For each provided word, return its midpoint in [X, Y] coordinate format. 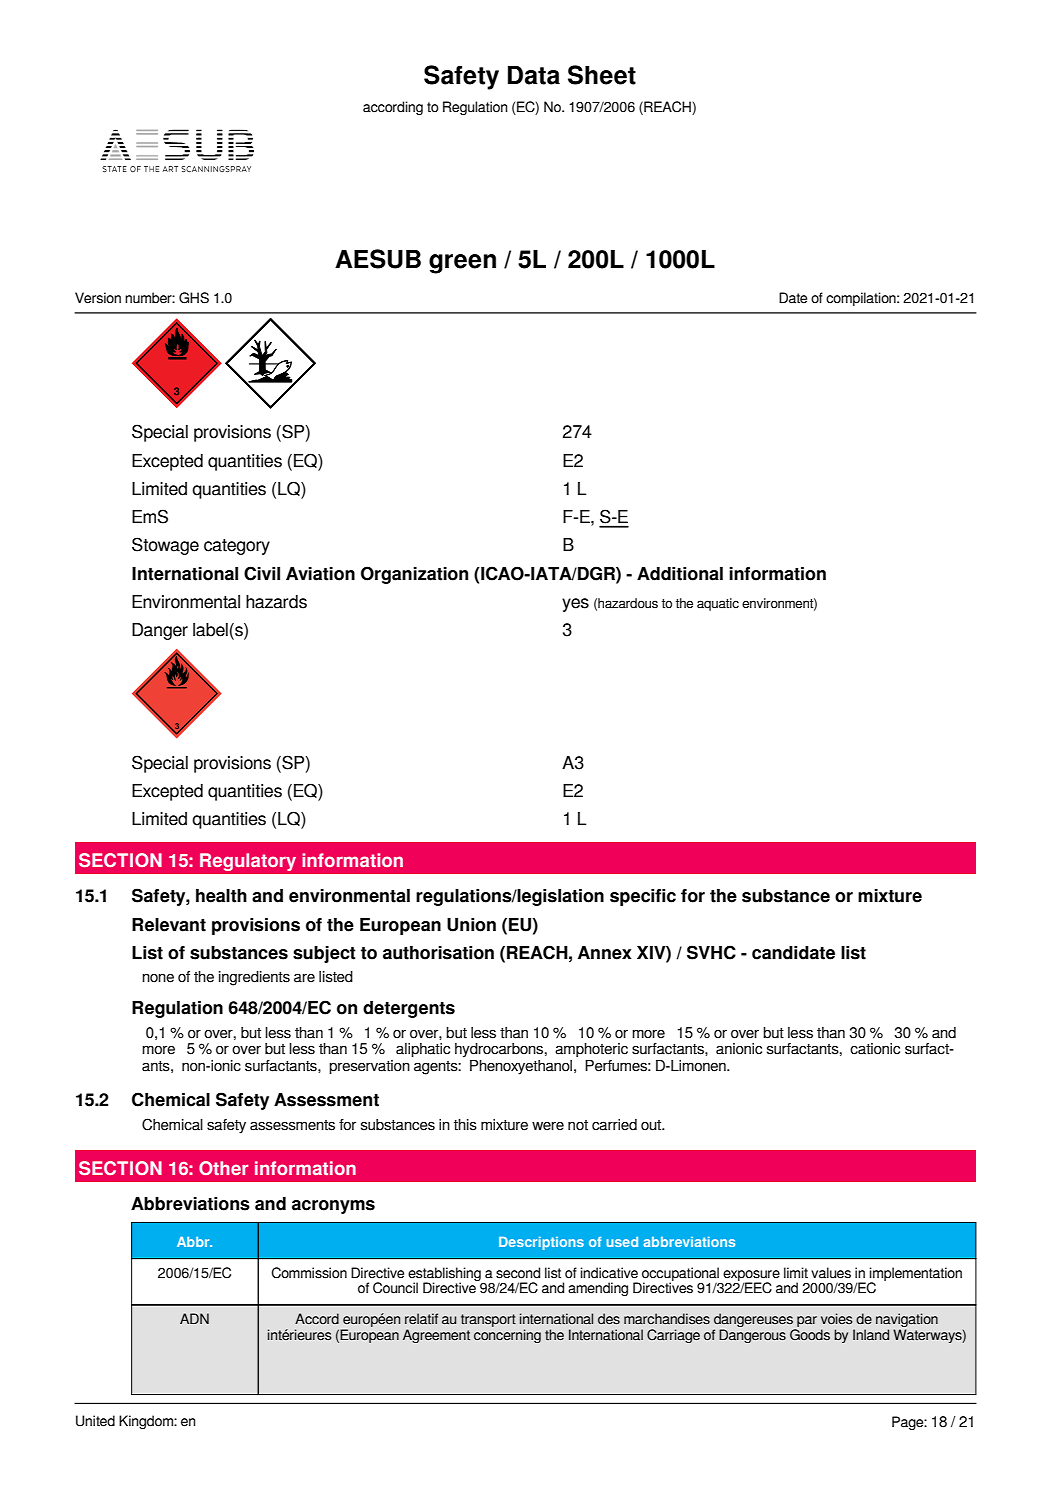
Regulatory [248, 862]
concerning [507, 1336]
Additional [680, 574]
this [465, 1125]
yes [575, 605]
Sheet [602, 75]
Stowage [165, 546]
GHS [194, 298]
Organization [414, 575]
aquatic [718, 604]
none [158, 978]
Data [534, 75]
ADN [194, 1318]
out [652, 1125]
